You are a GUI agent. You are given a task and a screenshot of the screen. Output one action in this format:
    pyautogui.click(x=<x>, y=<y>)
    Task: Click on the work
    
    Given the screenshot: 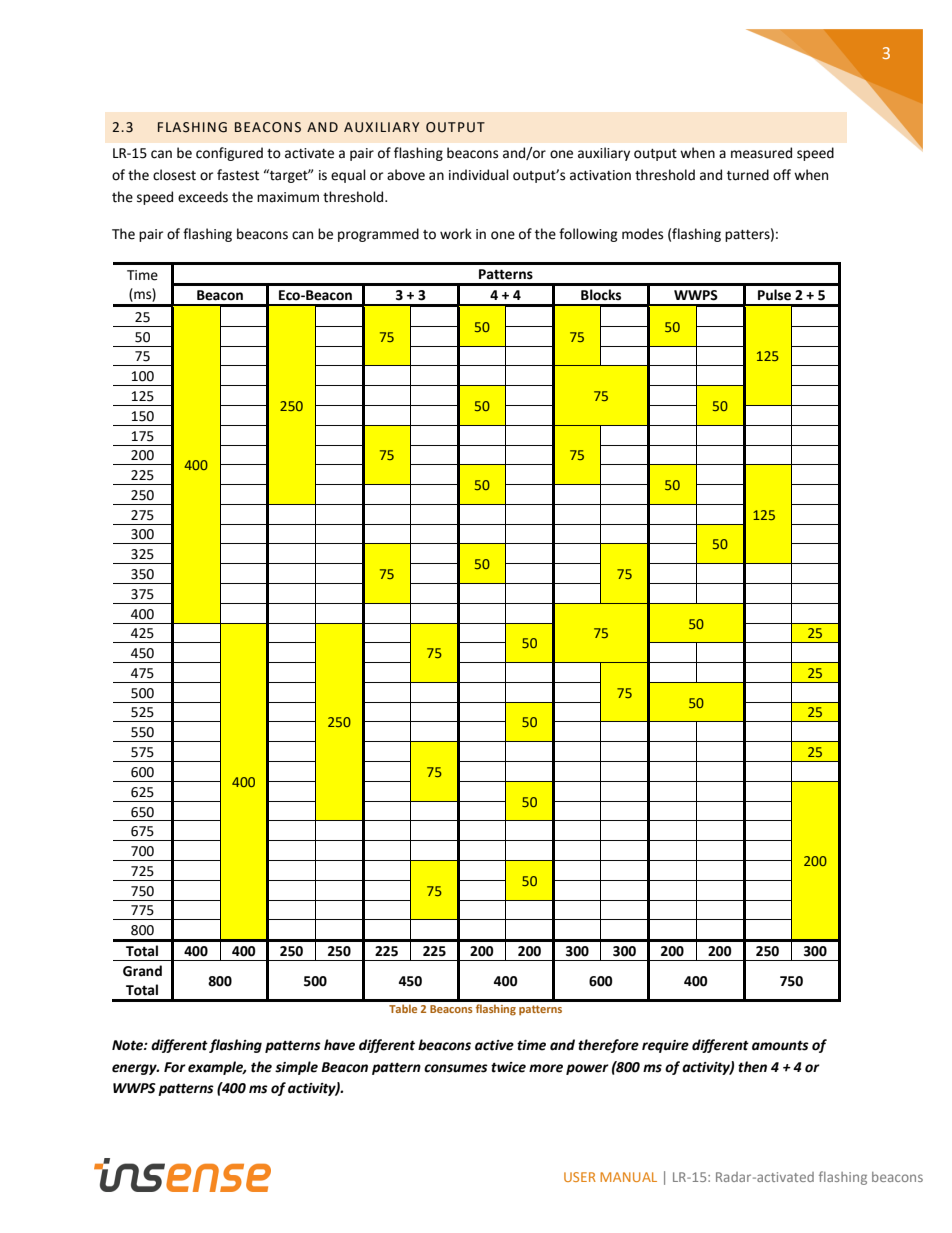 What is the action you would take?
    pyautogui.click(x=456, y=234)
